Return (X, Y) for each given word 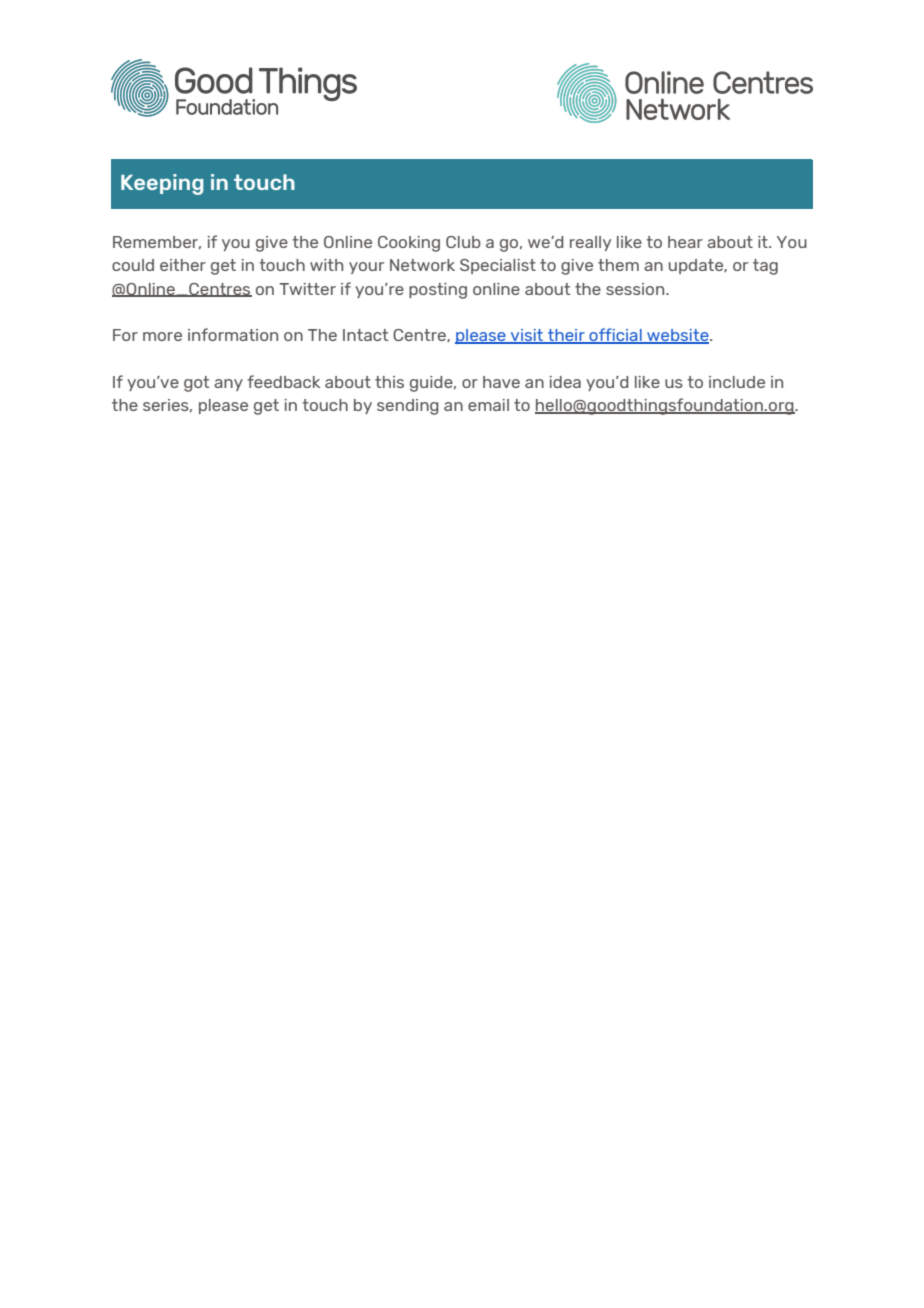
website (678, 336)
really (590, 243)
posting (438, 291)
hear (685, 242)
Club (463, 242)
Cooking (409, 244)
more (162, 336)
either (183, 265)
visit (527, 336)
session (636, 289)
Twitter (307, 289)
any (228, 385)
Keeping (162, 184)
